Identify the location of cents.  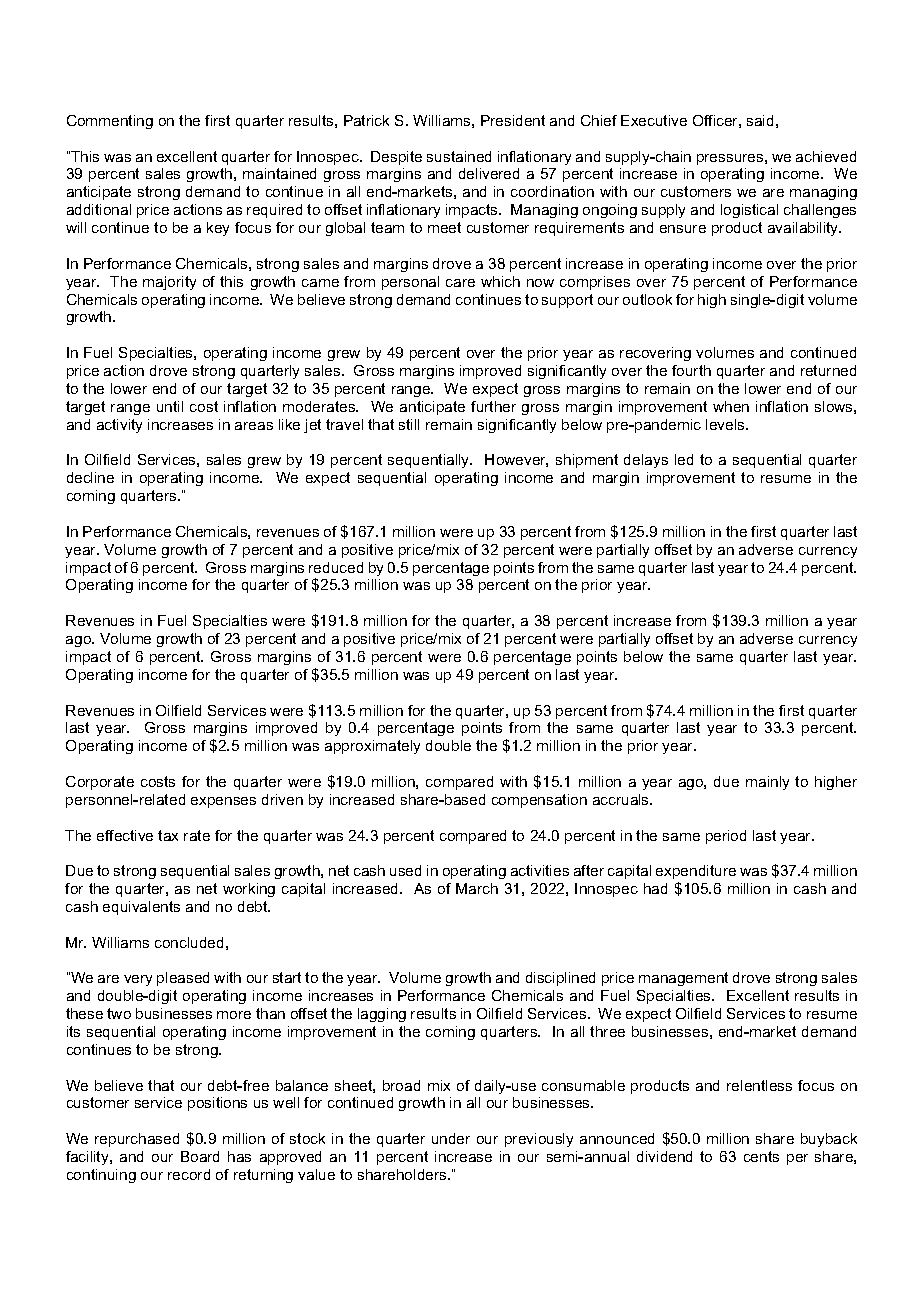
(761, 1156).
